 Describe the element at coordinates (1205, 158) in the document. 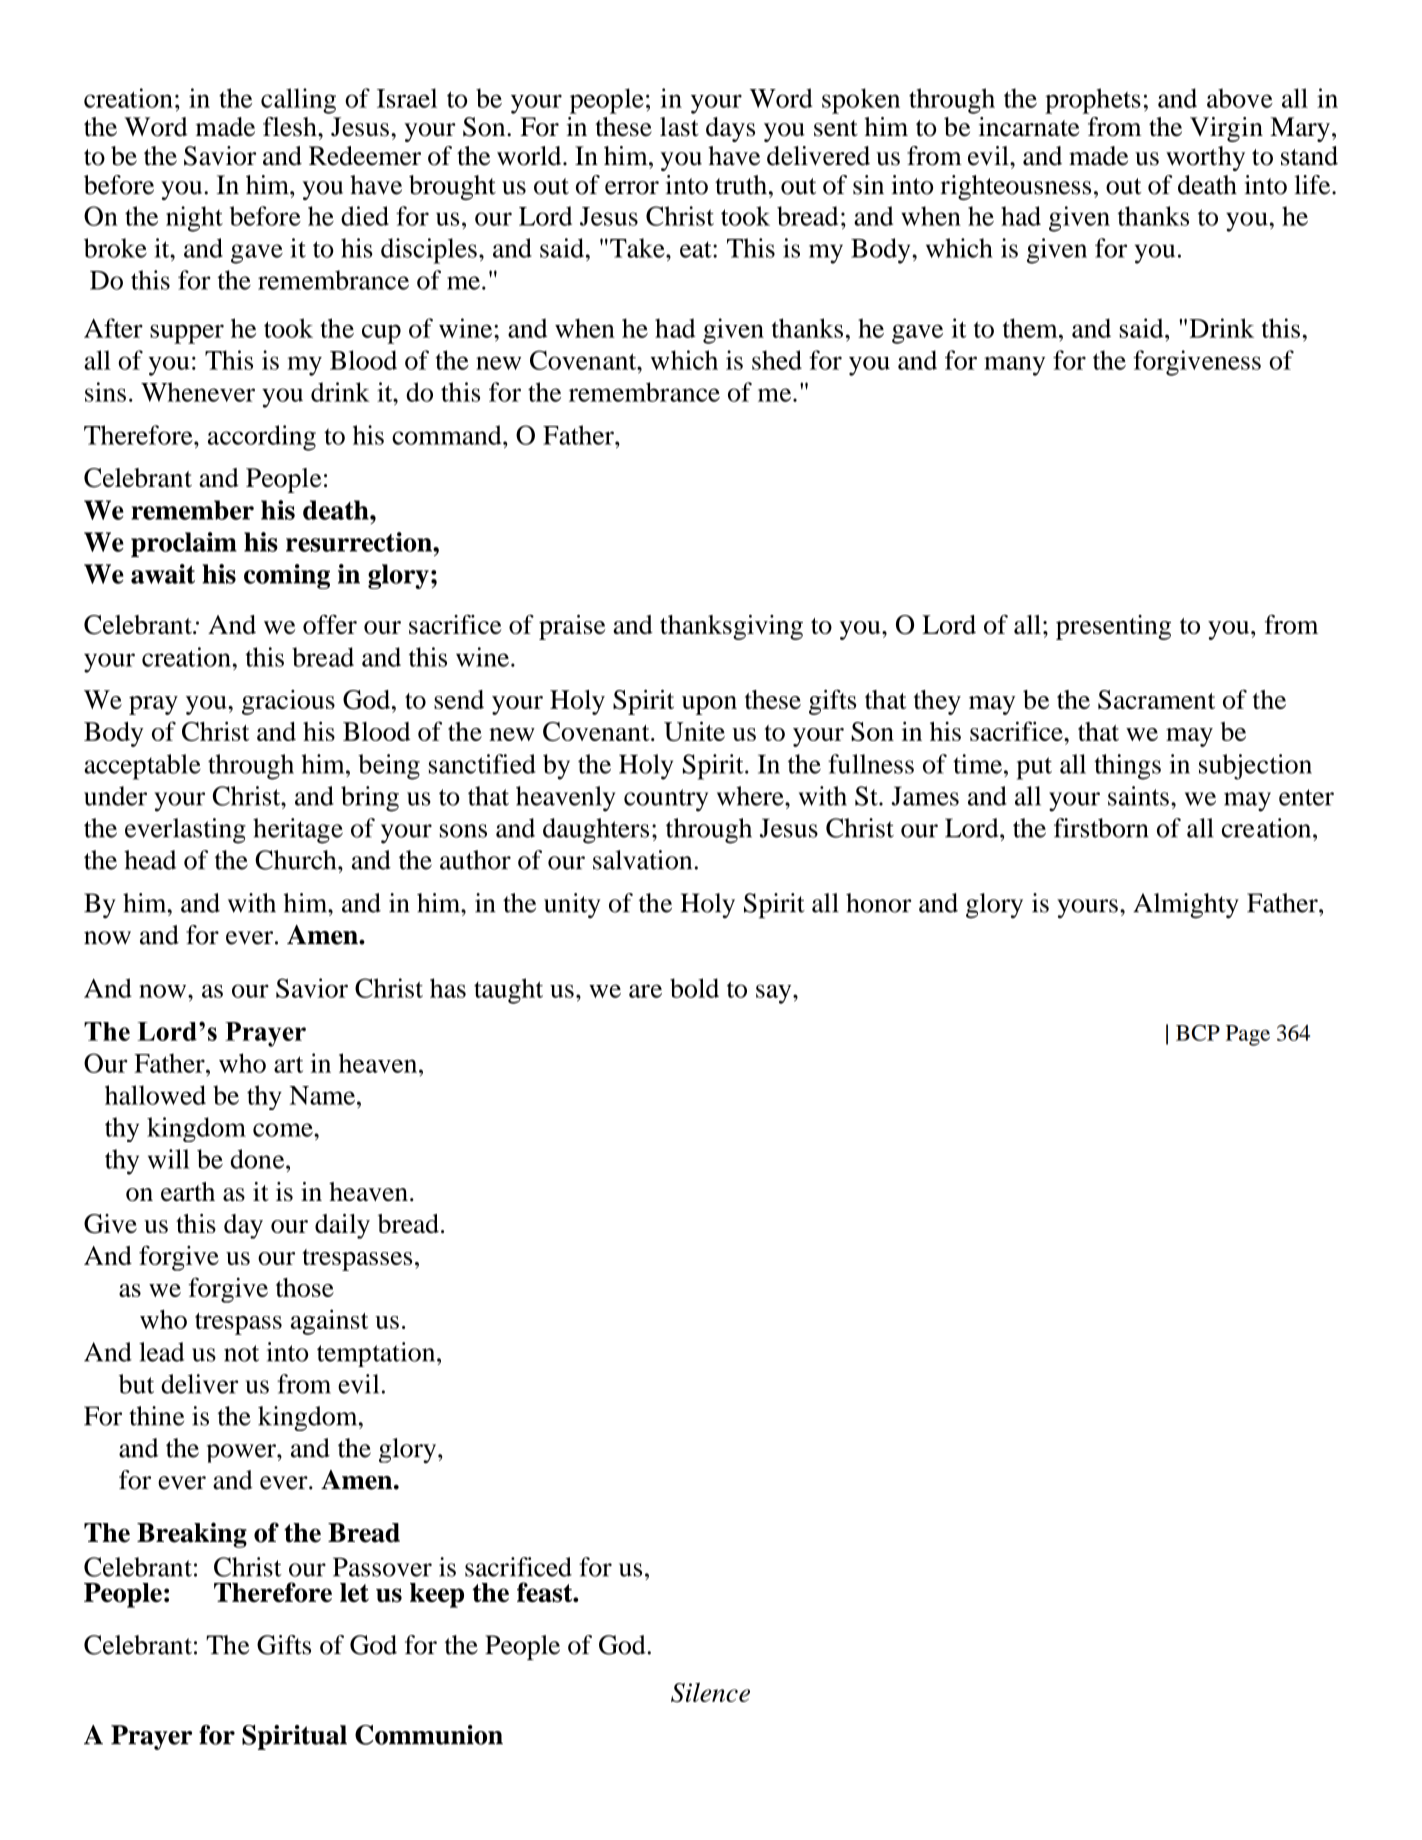

I see `worthy` at that location.
